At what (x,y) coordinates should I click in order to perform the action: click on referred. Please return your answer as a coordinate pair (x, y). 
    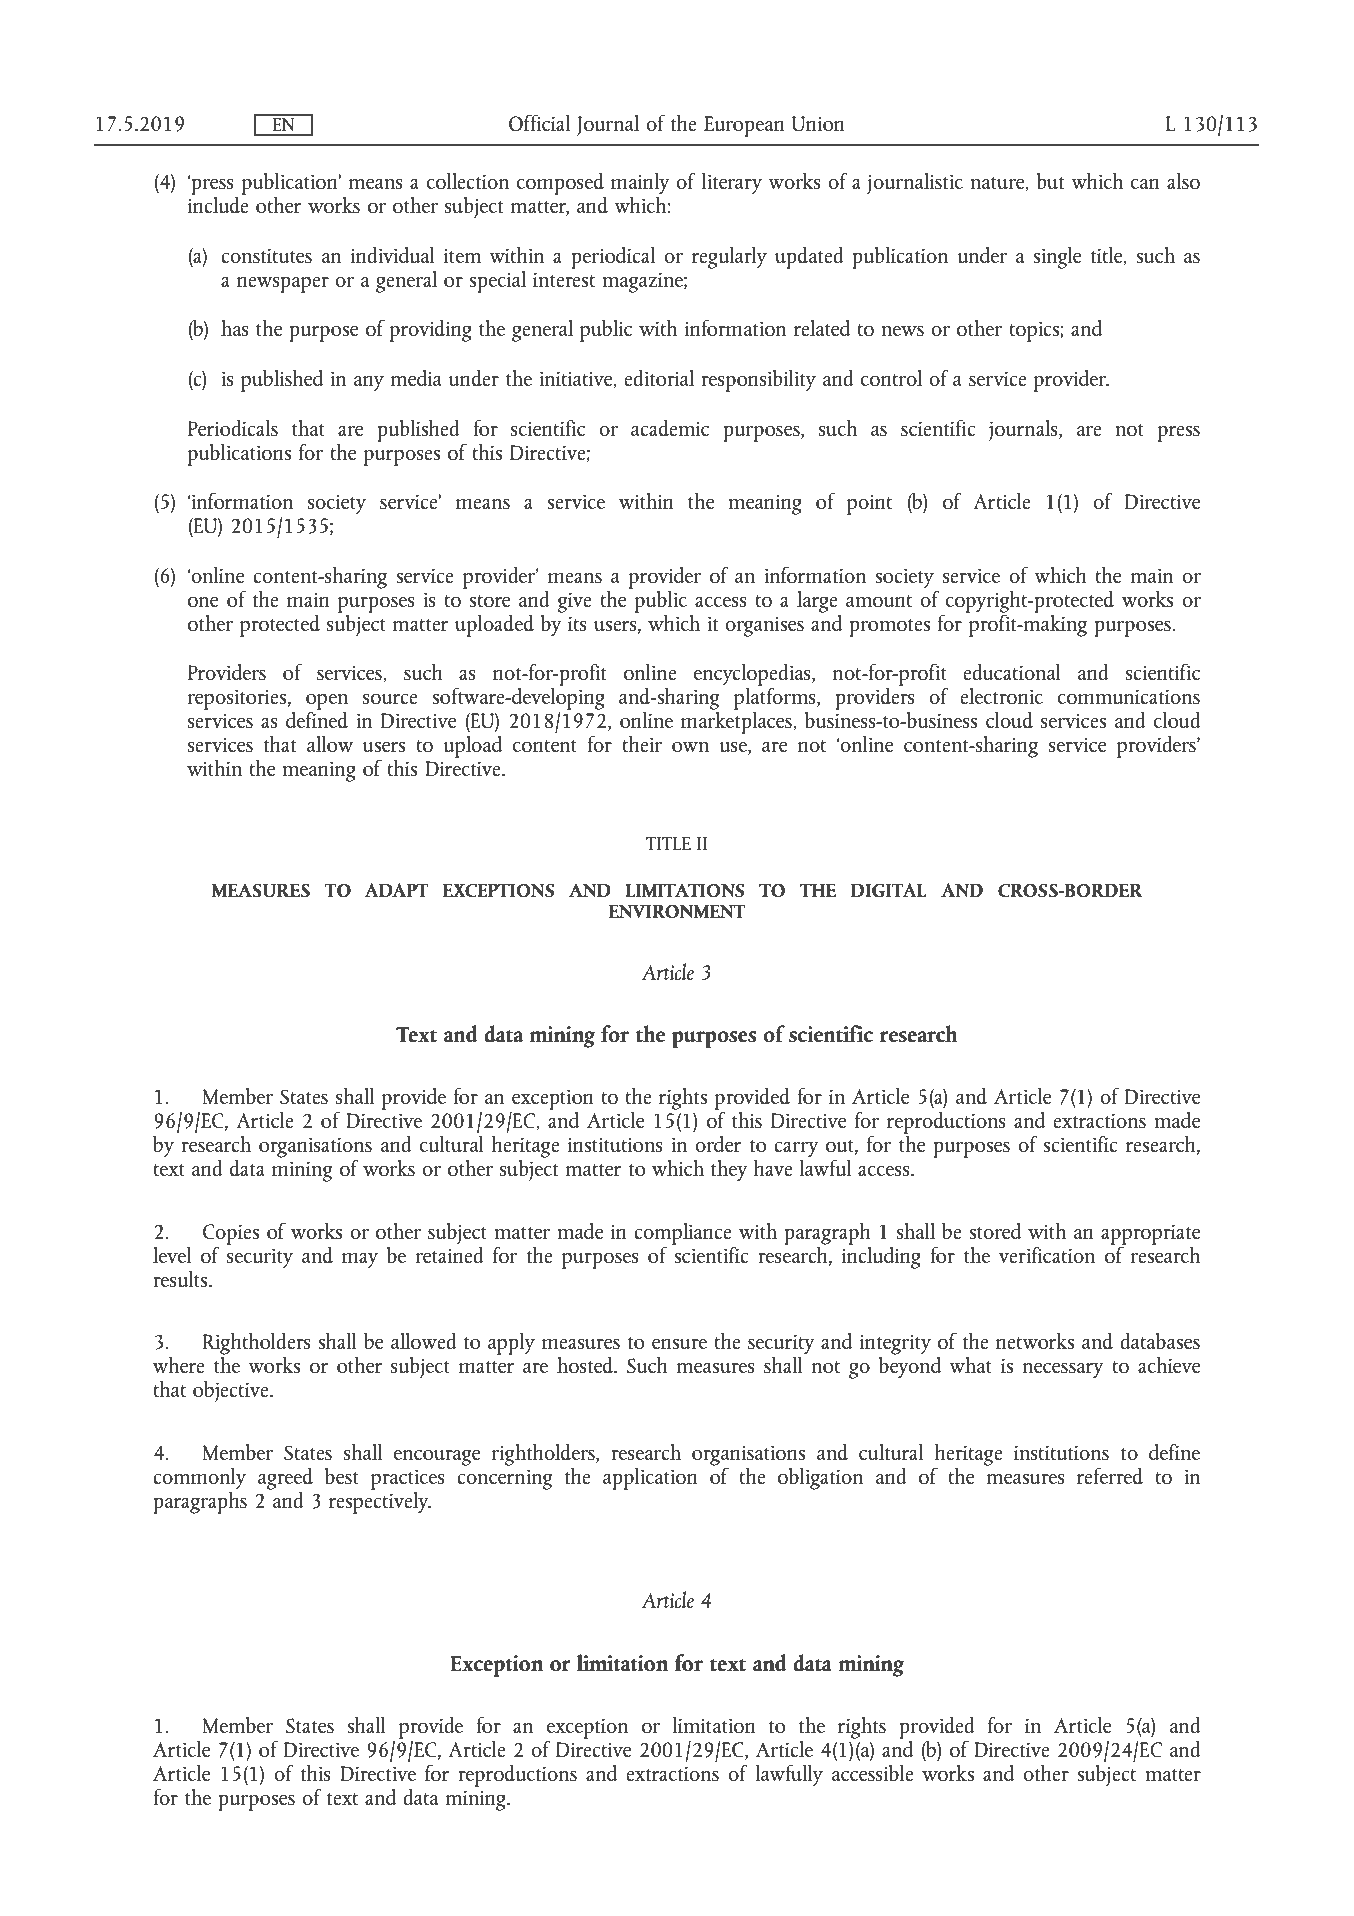
    Looking at the image, I should click on (1110, 1475).
